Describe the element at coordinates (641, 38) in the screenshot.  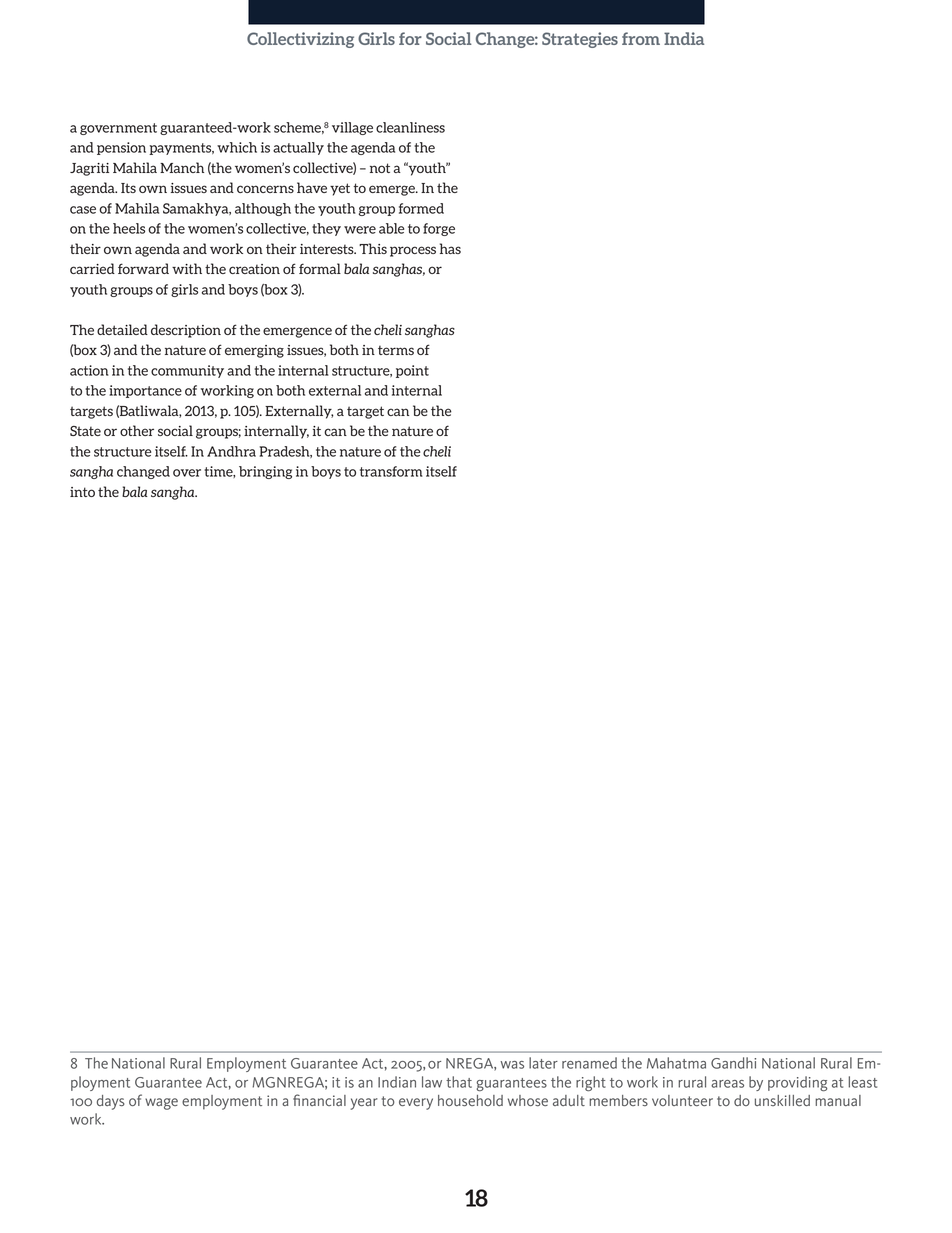
I see `from` at that location.
